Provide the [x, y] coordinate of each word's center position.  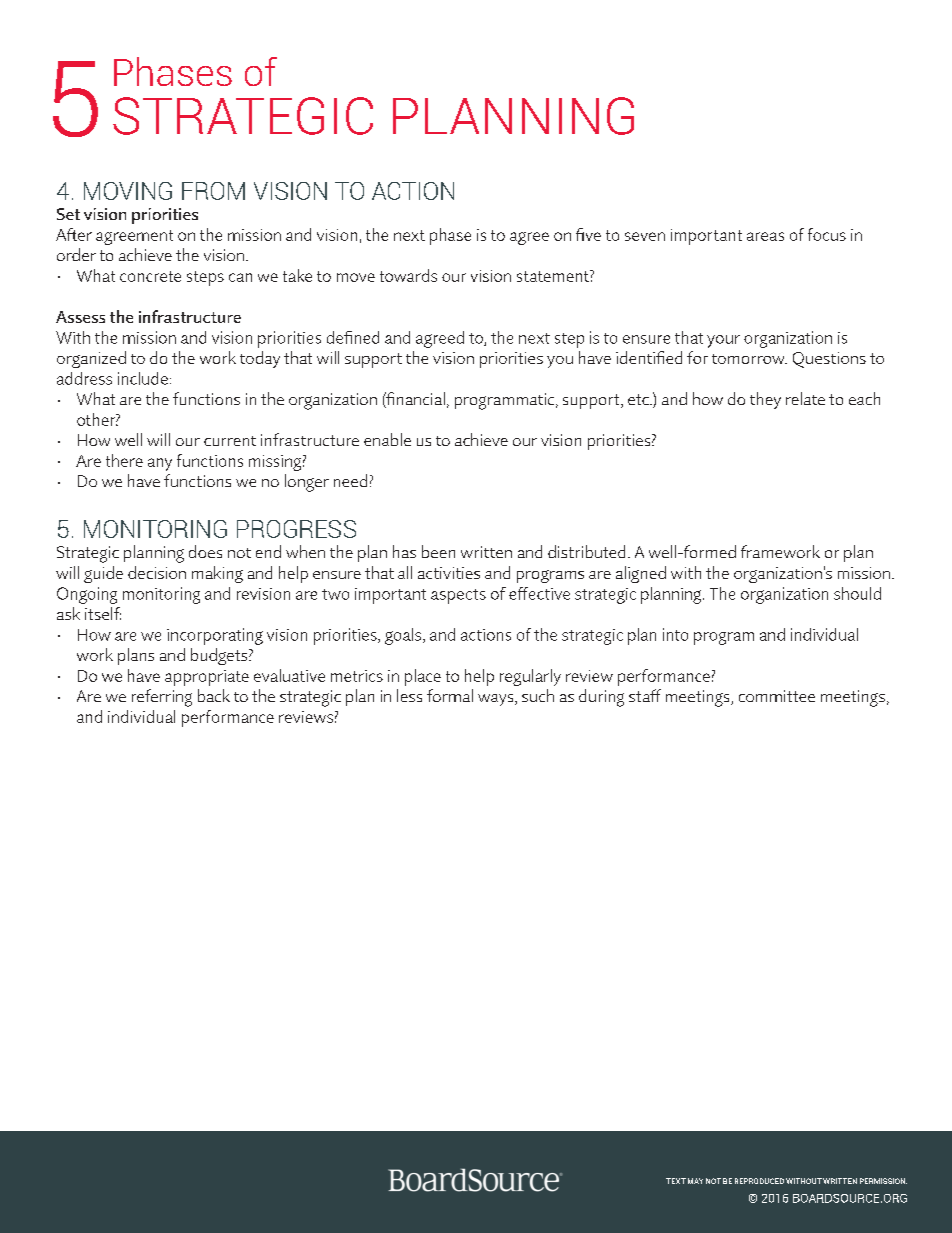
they [765, 400]
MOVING [128, 191]
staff [645, 695]
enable [387, 439]
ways [497, 700]
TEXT [676, 1181]
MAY [695, 1181]
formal [450, 695]
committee [777, 696]
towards [408, 275]
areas [765, 236]
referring [162, 698]
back [214, 695]
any [160, 464]
